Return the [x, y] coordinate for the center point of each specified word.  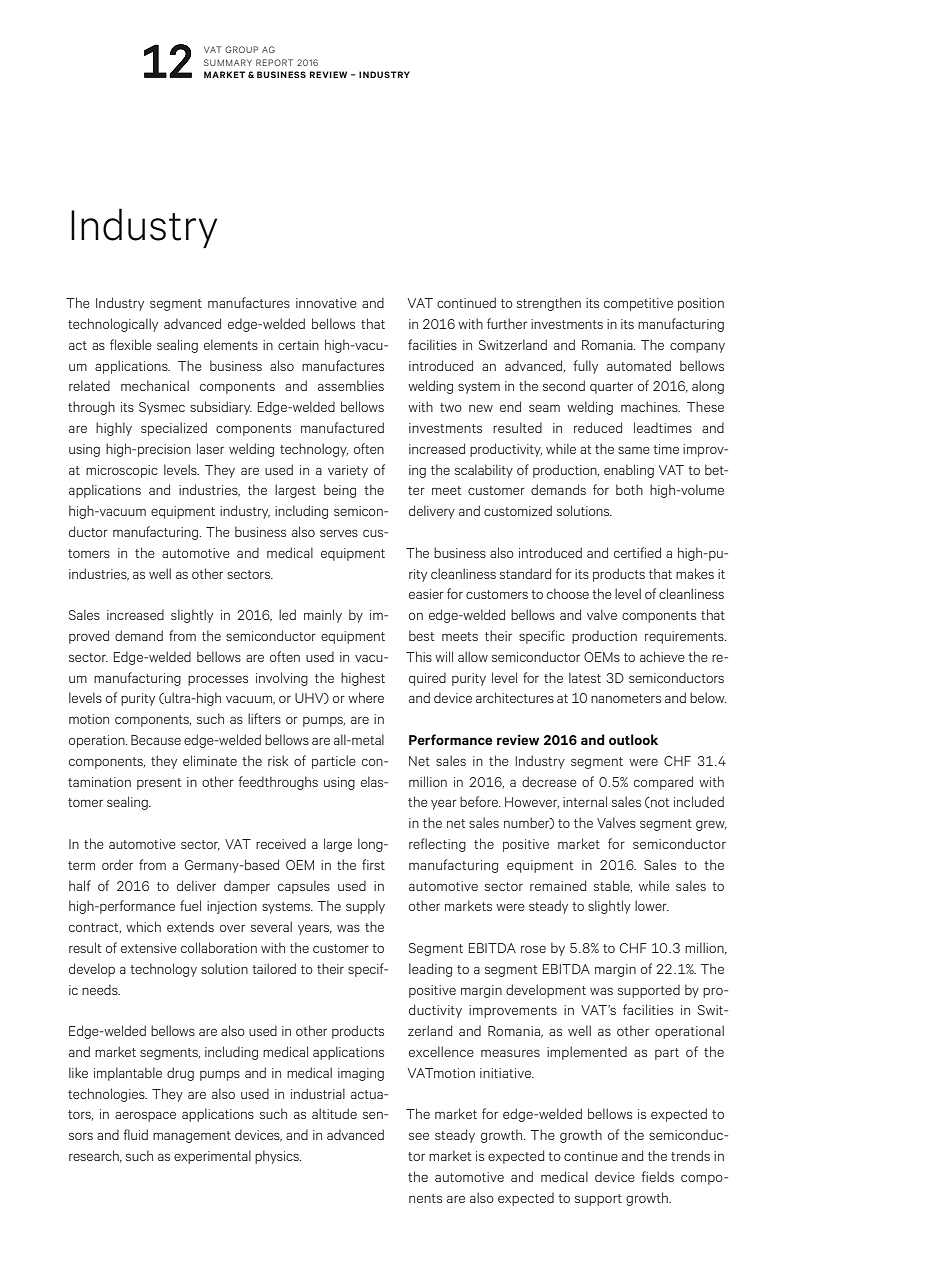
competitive [638, 304]
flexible [131, 344]
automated [639, 365]
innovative [326, 303]
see [419, 1136]
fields [657, 1176]
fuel [190, 905]
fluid [135, 1134]
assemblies [351, 385]
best [422, 635]
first [373, 864]
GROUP [241, 49]
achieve [662, 656]
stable [613, 886]
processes [218, 680]
